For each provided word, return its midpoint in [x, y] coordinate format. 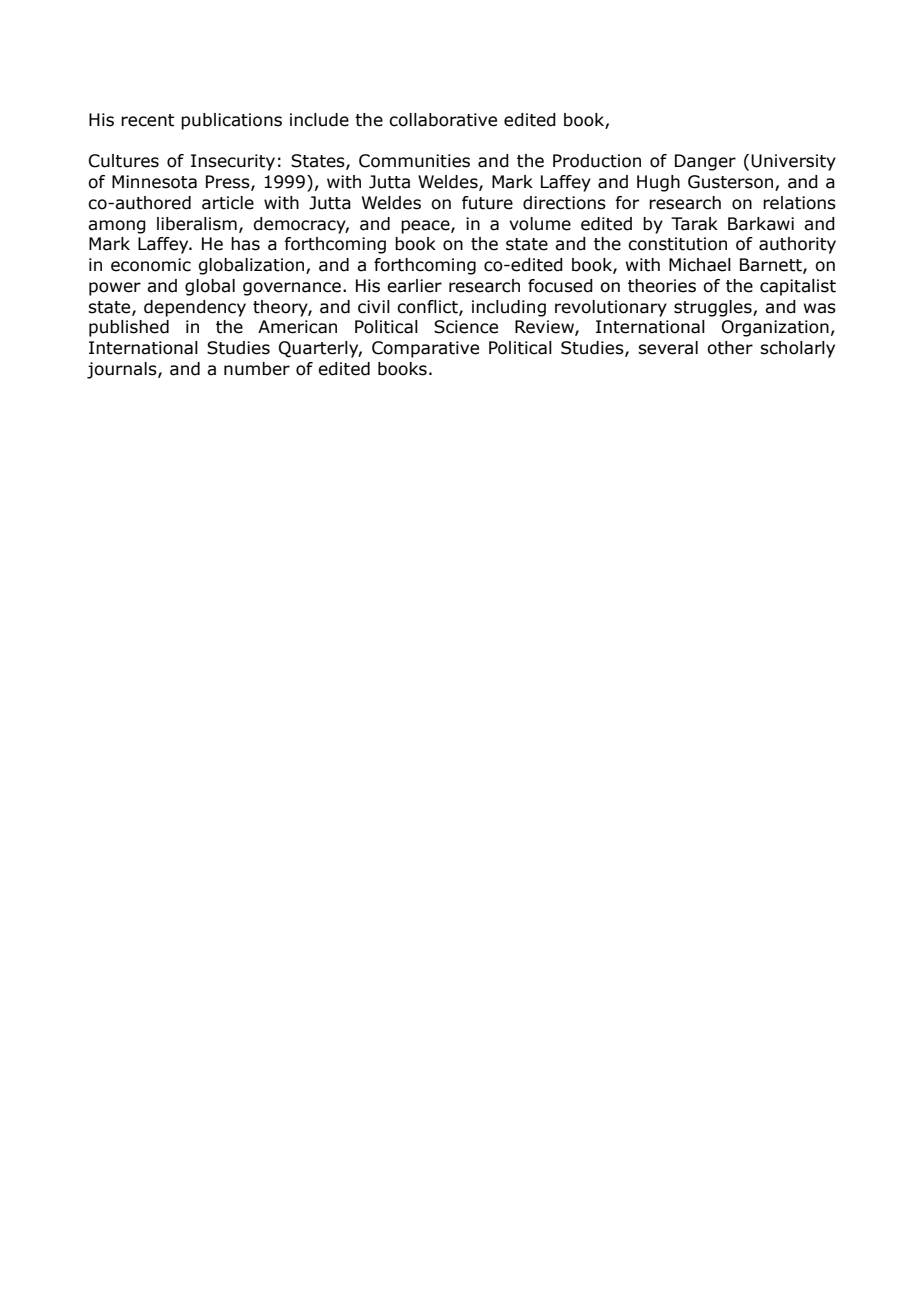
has [245, 244]
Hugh [658, 183]
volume [540, 224]
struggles [714, 308]
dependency [195, 308]
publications [231, 121]
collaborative [443, 120]
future [487, 203]
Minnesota [154, 182]
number [257, 369]
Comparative [425, 349]
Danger [705, 162]
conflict [428, 307]
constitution [677, 244]
